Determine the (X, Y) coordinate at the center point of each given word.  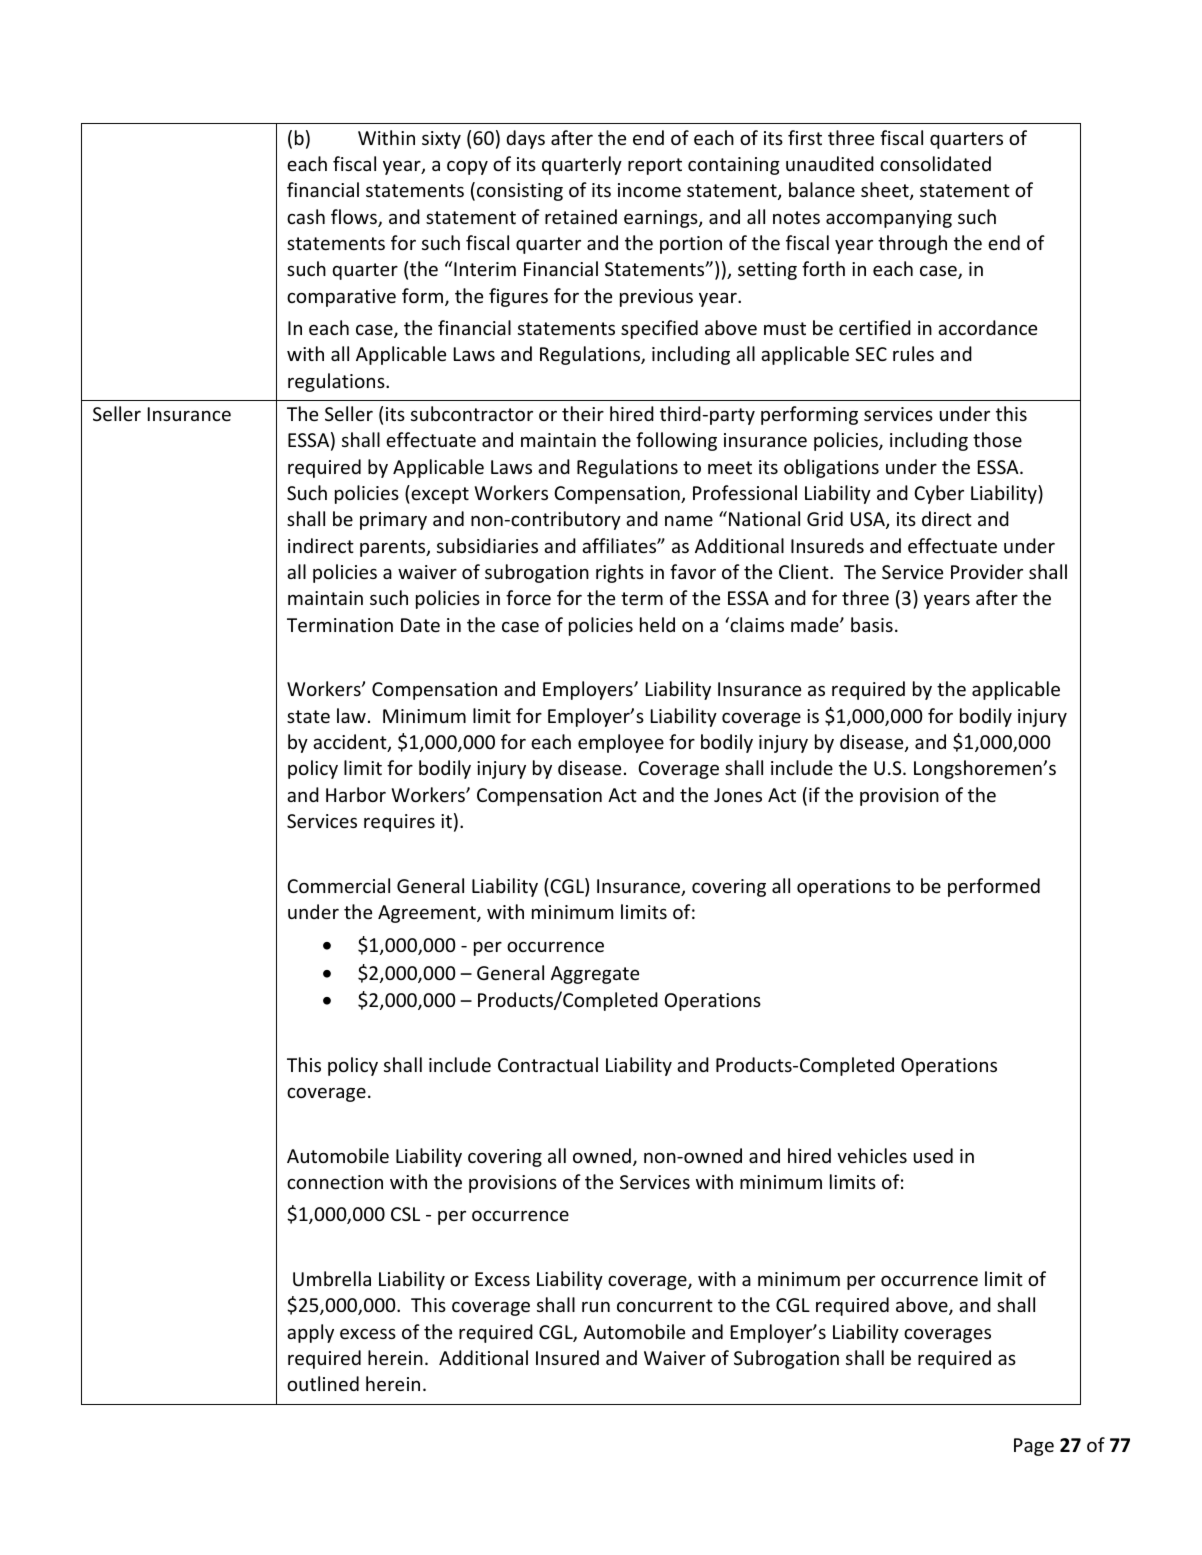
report (655, 166)
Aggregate (595, 975)
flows (355, 218)
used (933, 1155)
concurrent (665, 1305)
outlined (323, 1383)
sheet (886, 191)
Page (1034, 1447)
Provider (987, 571)
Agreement (428, 914)
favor (693, 571)
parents (394, 548)
